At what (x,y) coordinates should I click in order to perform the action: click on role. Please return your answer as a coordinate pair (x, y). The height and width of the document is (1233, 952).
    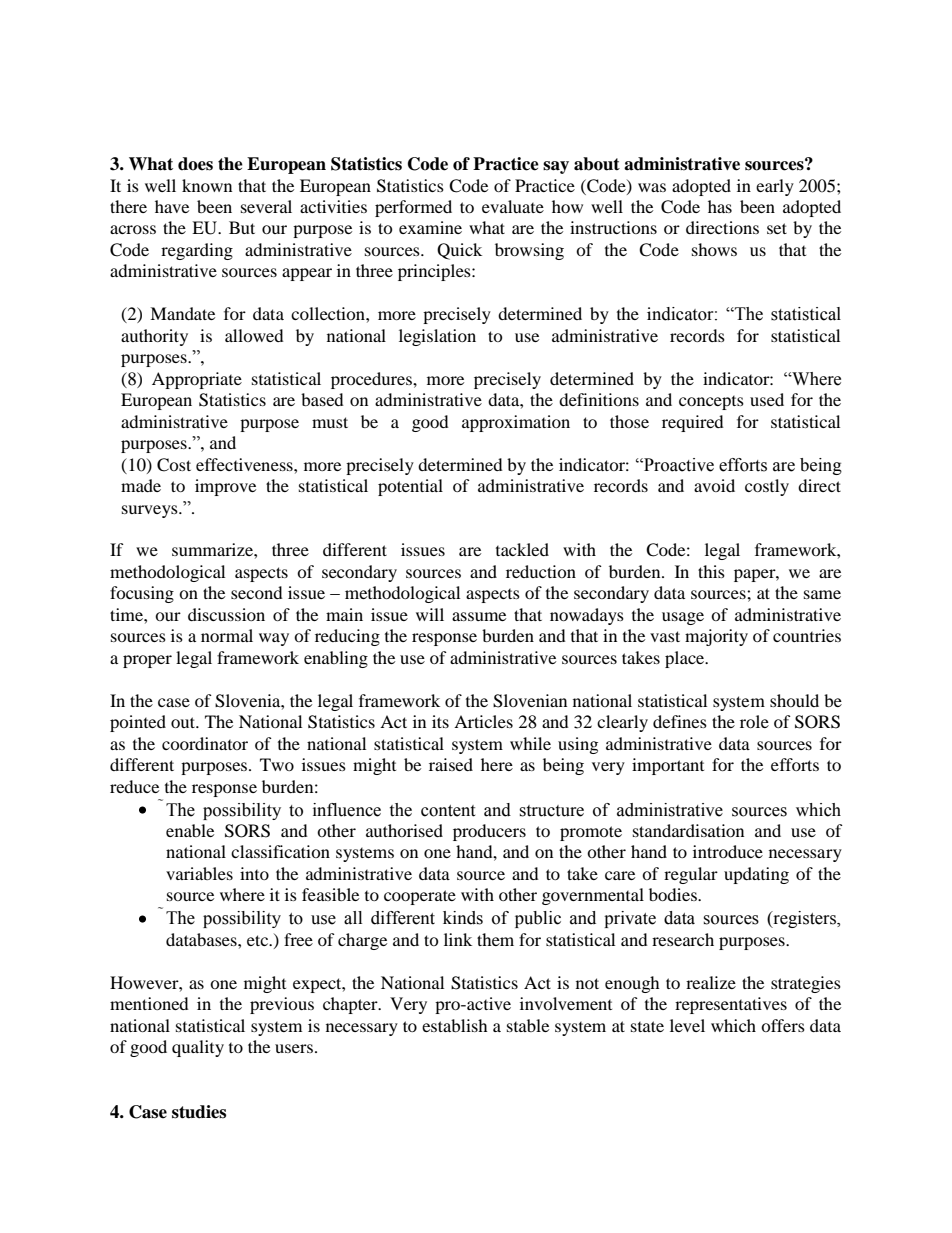
    Looking at the image, I should click on (754, 721).
